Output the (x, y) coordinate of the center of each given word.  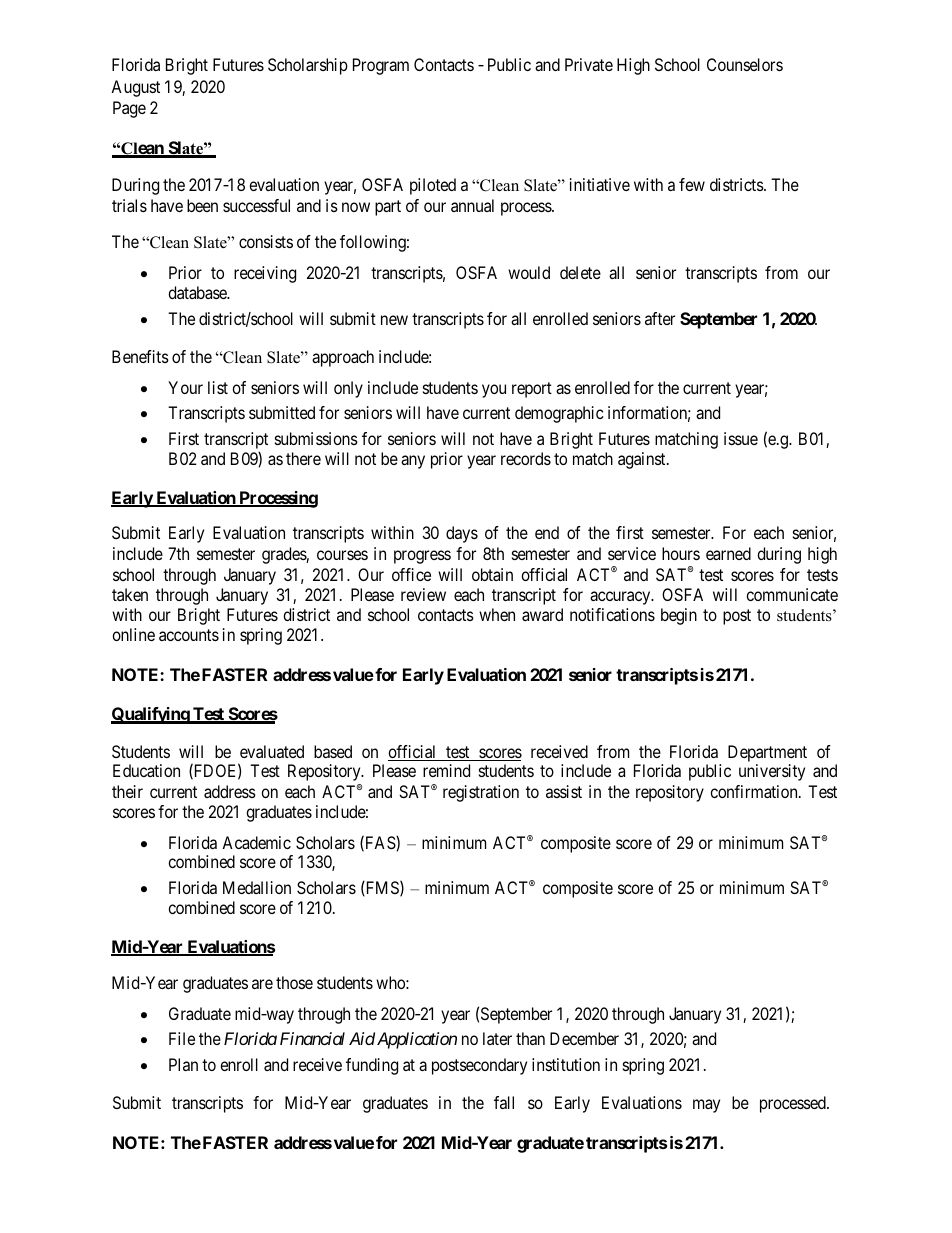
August (135, 88)
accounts (189, 635)
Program (381, 66)
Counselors (745, 64)
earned (728, 553)
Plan (183, 1064)
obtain (492, 574)
